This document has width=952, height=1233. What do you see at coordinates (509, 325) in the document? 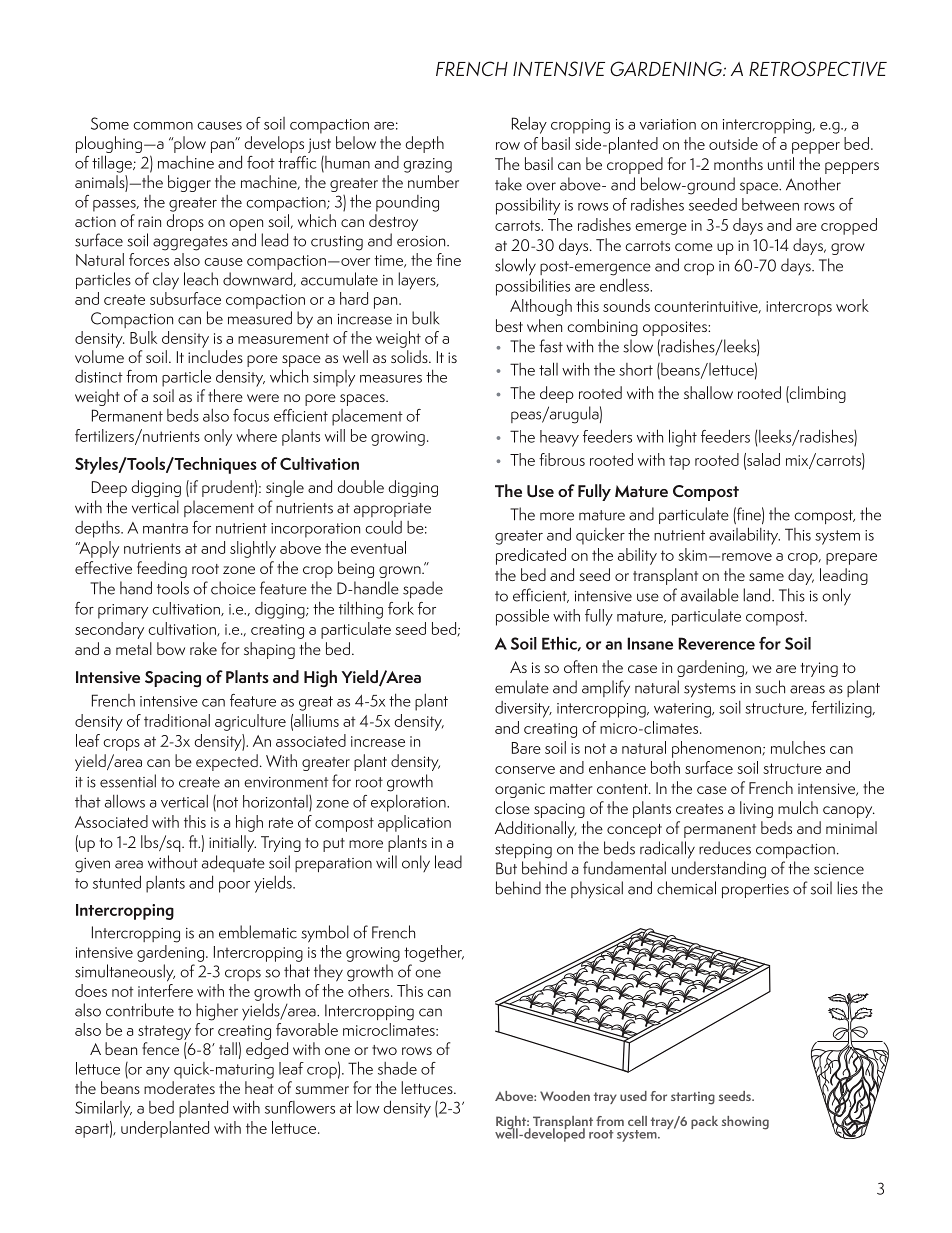
I see `best` at bounding box center [509, 325].
